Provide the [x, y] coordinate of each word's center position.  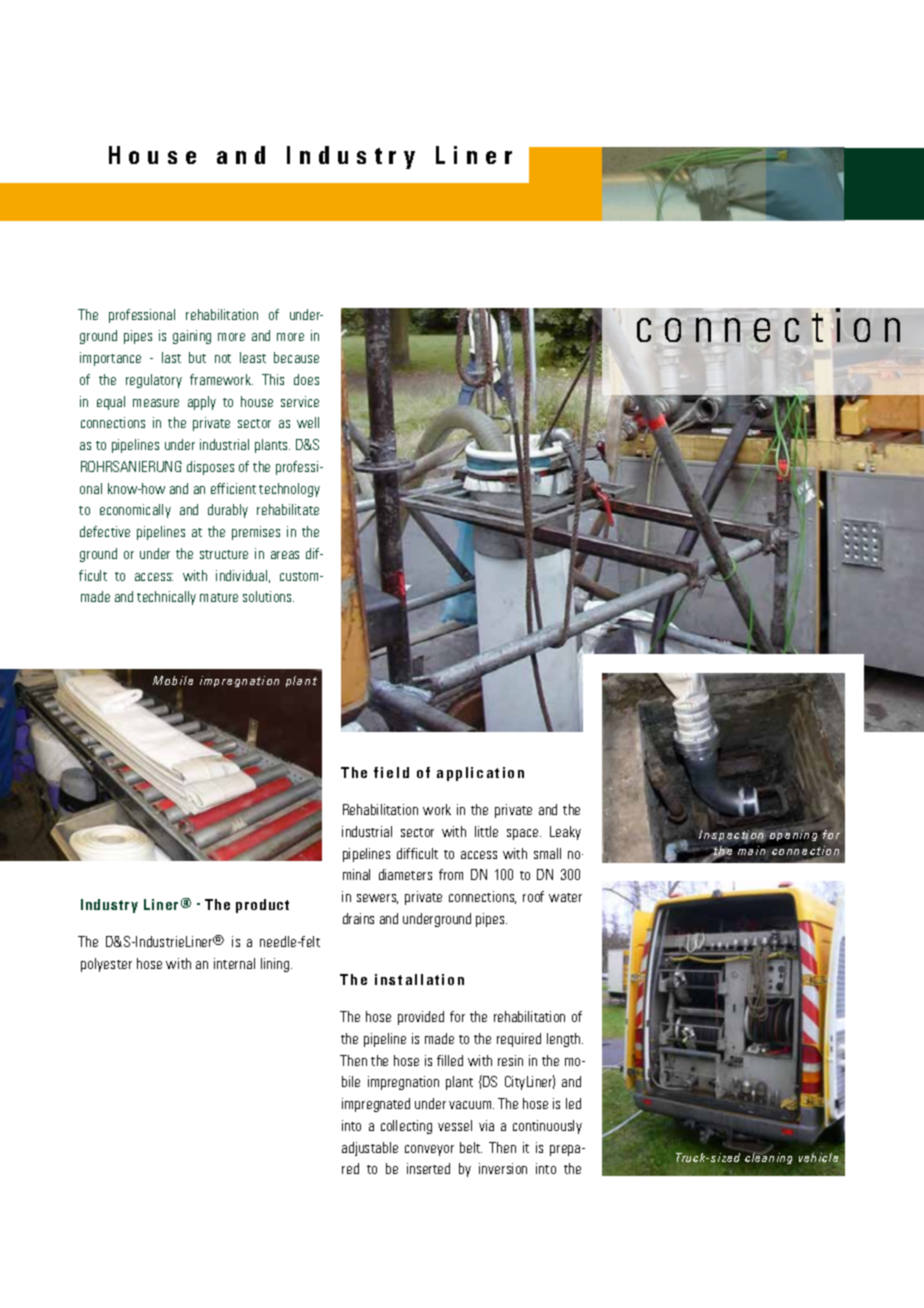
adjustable [370, 1149]
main [751, 850]
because [296, 357]
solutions [268, 596]
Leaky [565, 833]
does [306, 379]
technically [166, 598]
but [197, 357]
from [451, 874]
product [262, 906]
